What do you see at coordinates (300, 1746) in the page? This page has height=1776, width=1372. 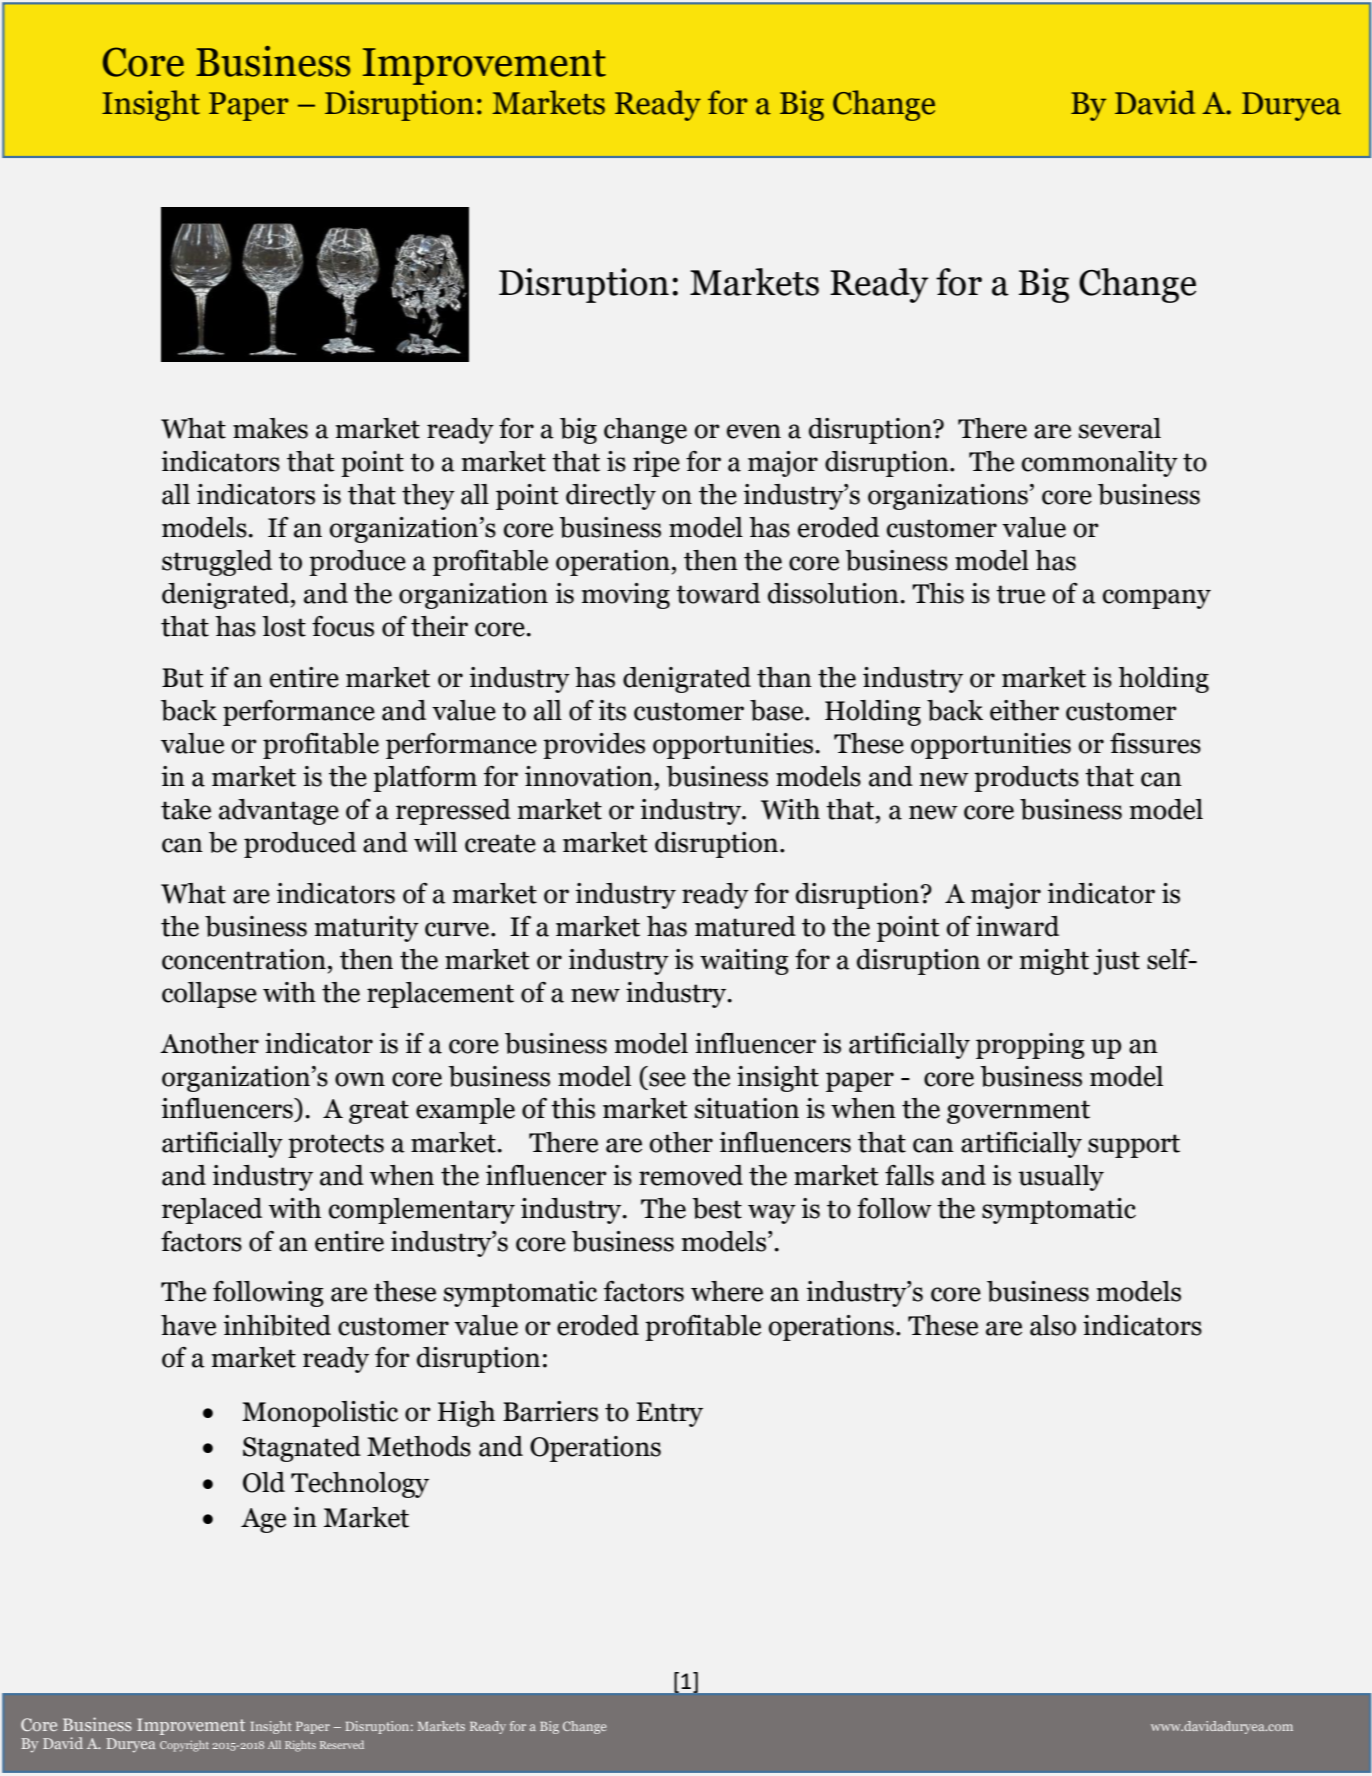 I see `Rights` at bounding box center [300, 1746].
